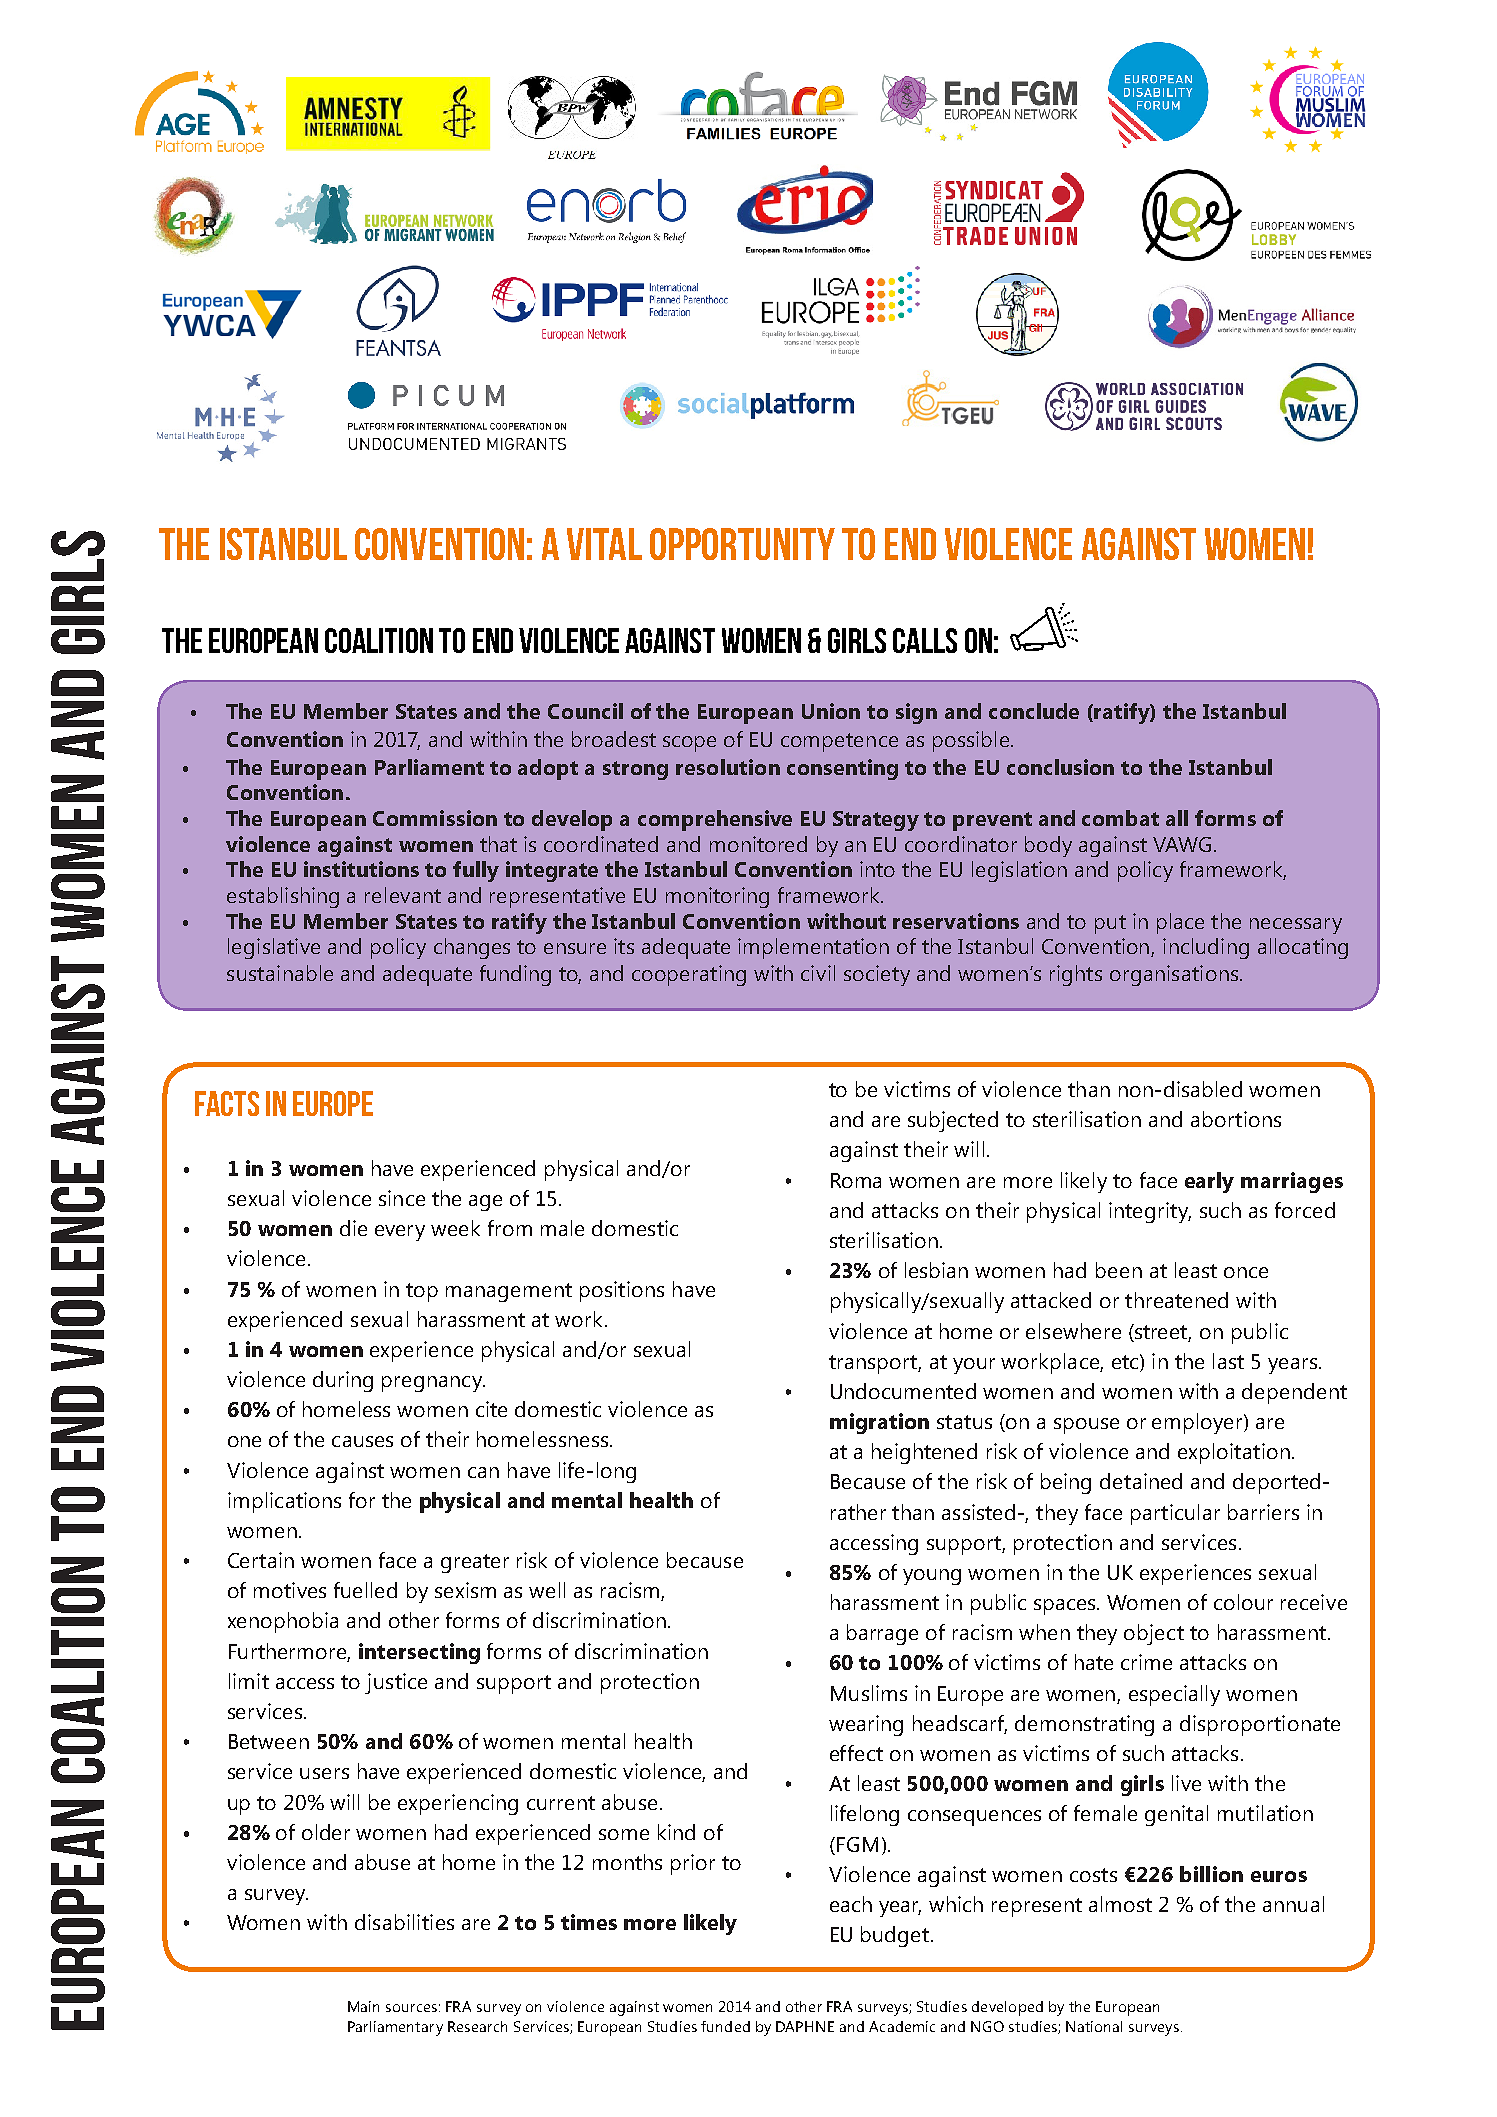 The width and height of the document is (1497, 2117). Describe the element at coordinates (1034, 711) in the document. I see `conclude` at that location.
